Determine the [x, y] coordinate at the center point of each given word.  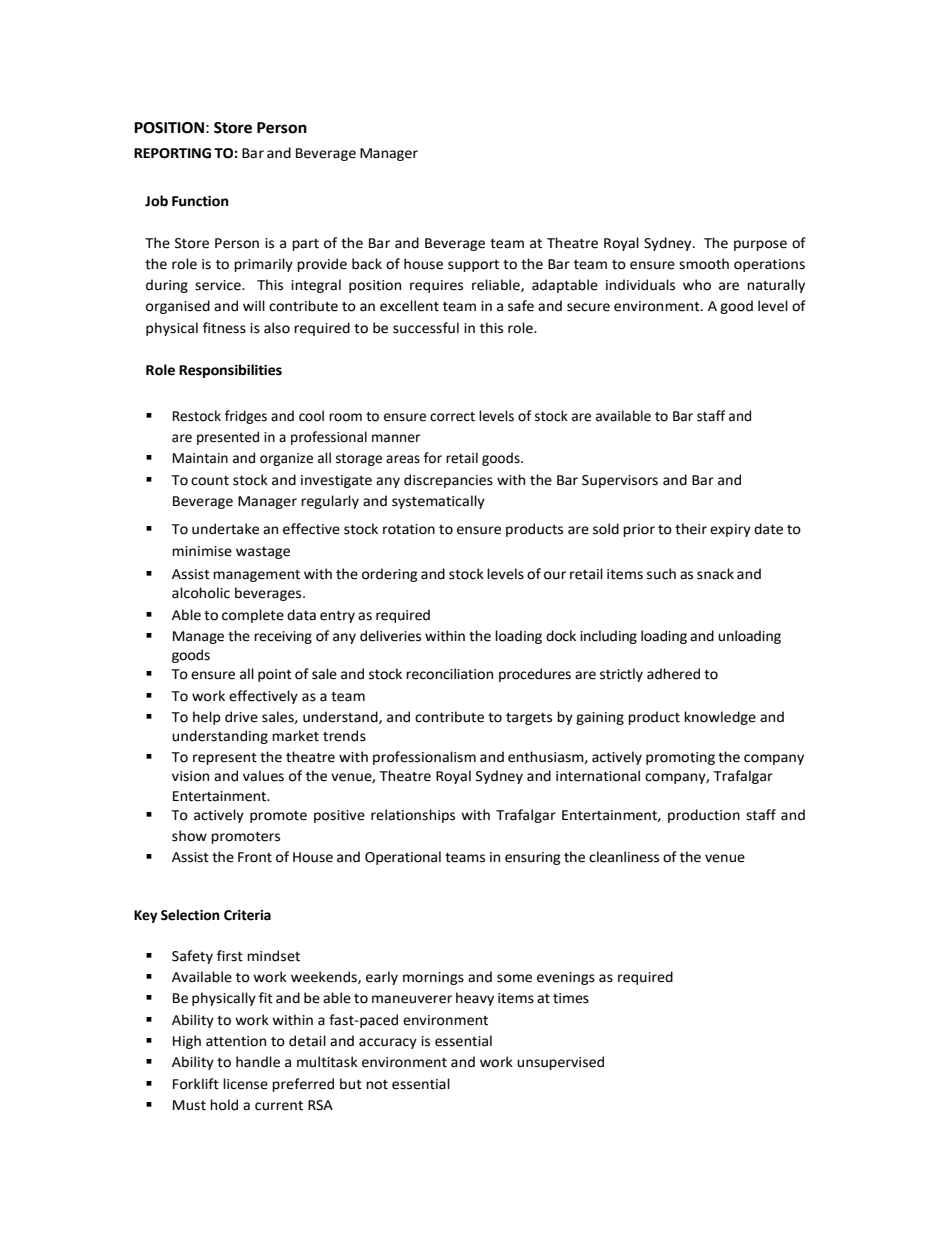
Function [200, 201]
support [473, 266]
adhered [673, 674]
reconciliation [449, 674]
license [245, 1084]
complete [253, 616]
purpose [760, 245]
